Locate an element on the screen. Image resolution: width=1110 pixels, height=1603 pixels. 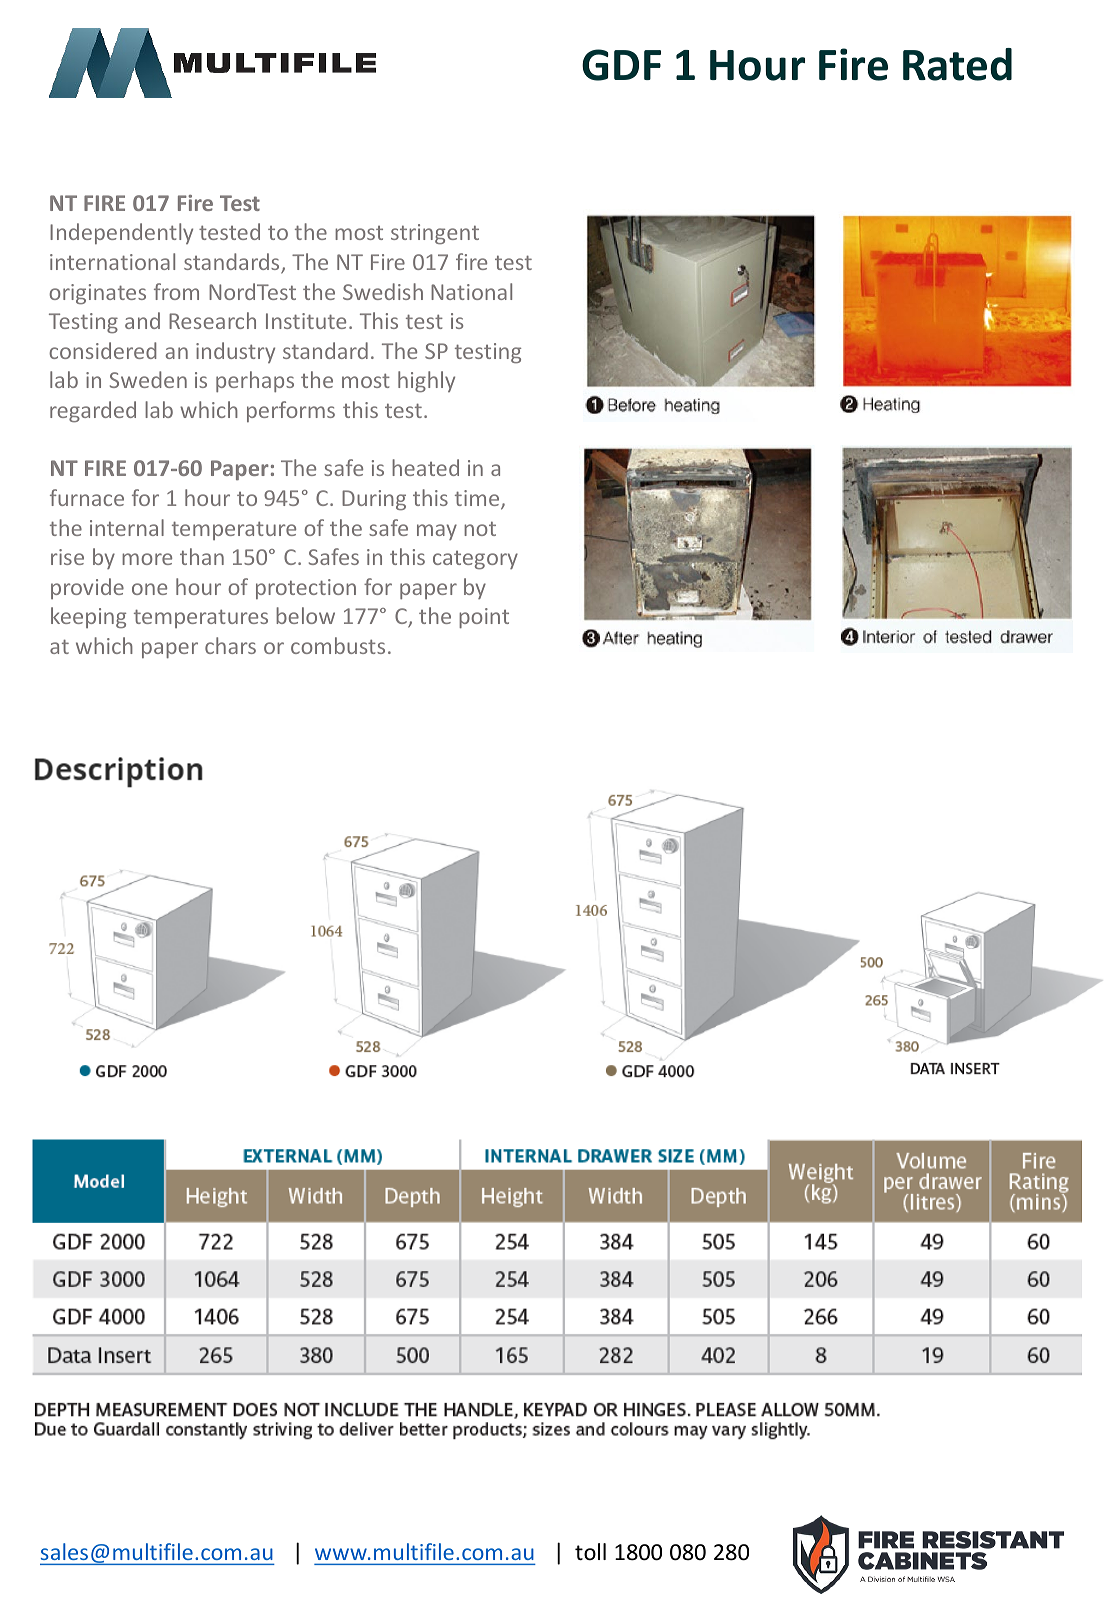
toll is located at coordinates (590, 1552).
